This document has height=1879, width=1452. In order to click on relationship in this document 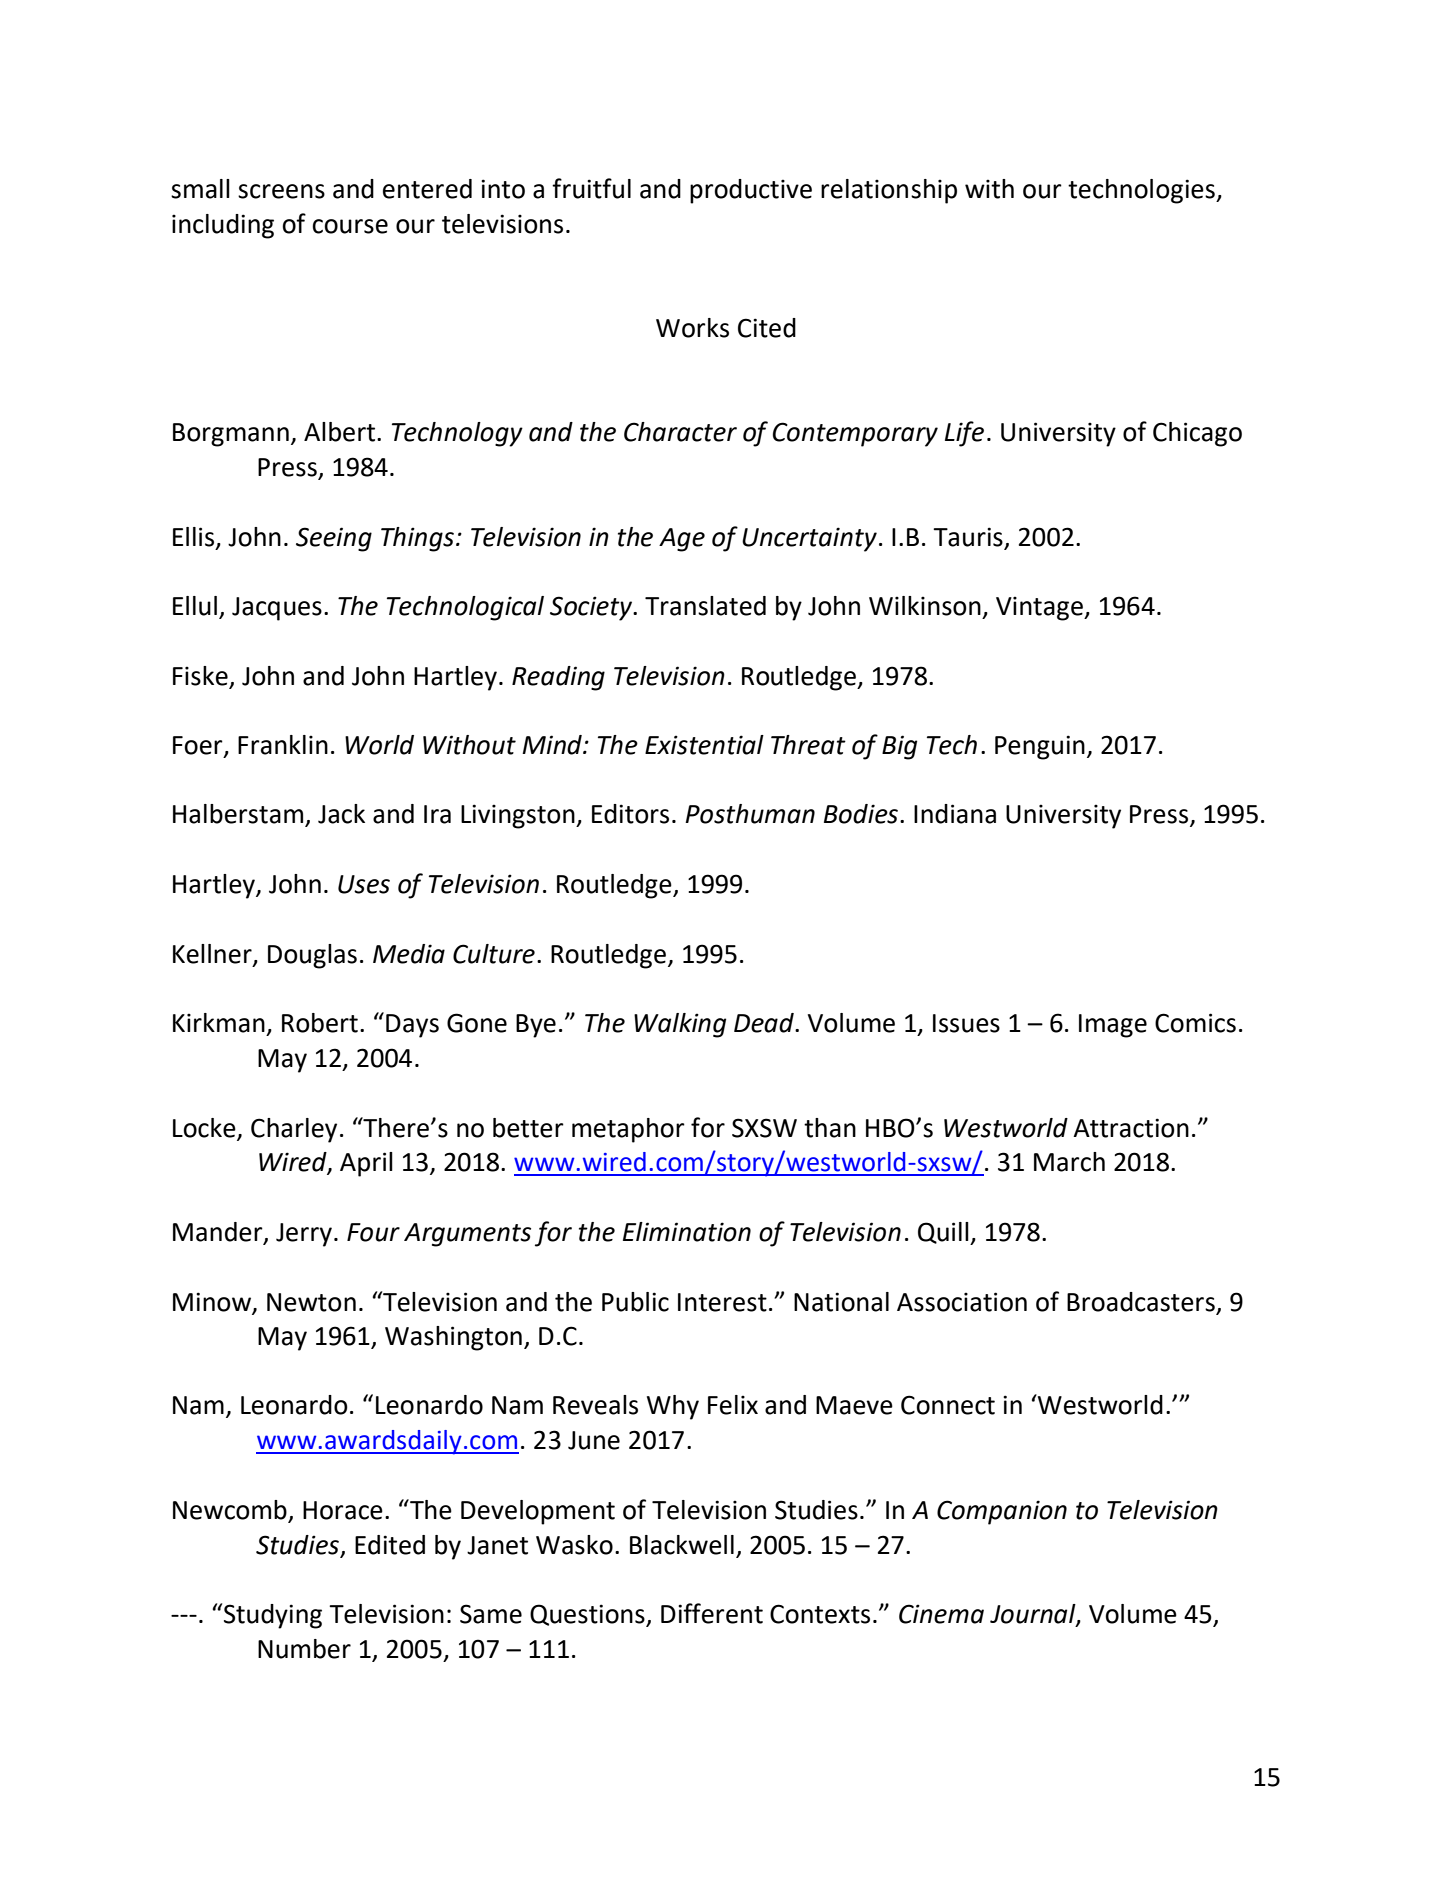, I will do `click(889, 191)`.
